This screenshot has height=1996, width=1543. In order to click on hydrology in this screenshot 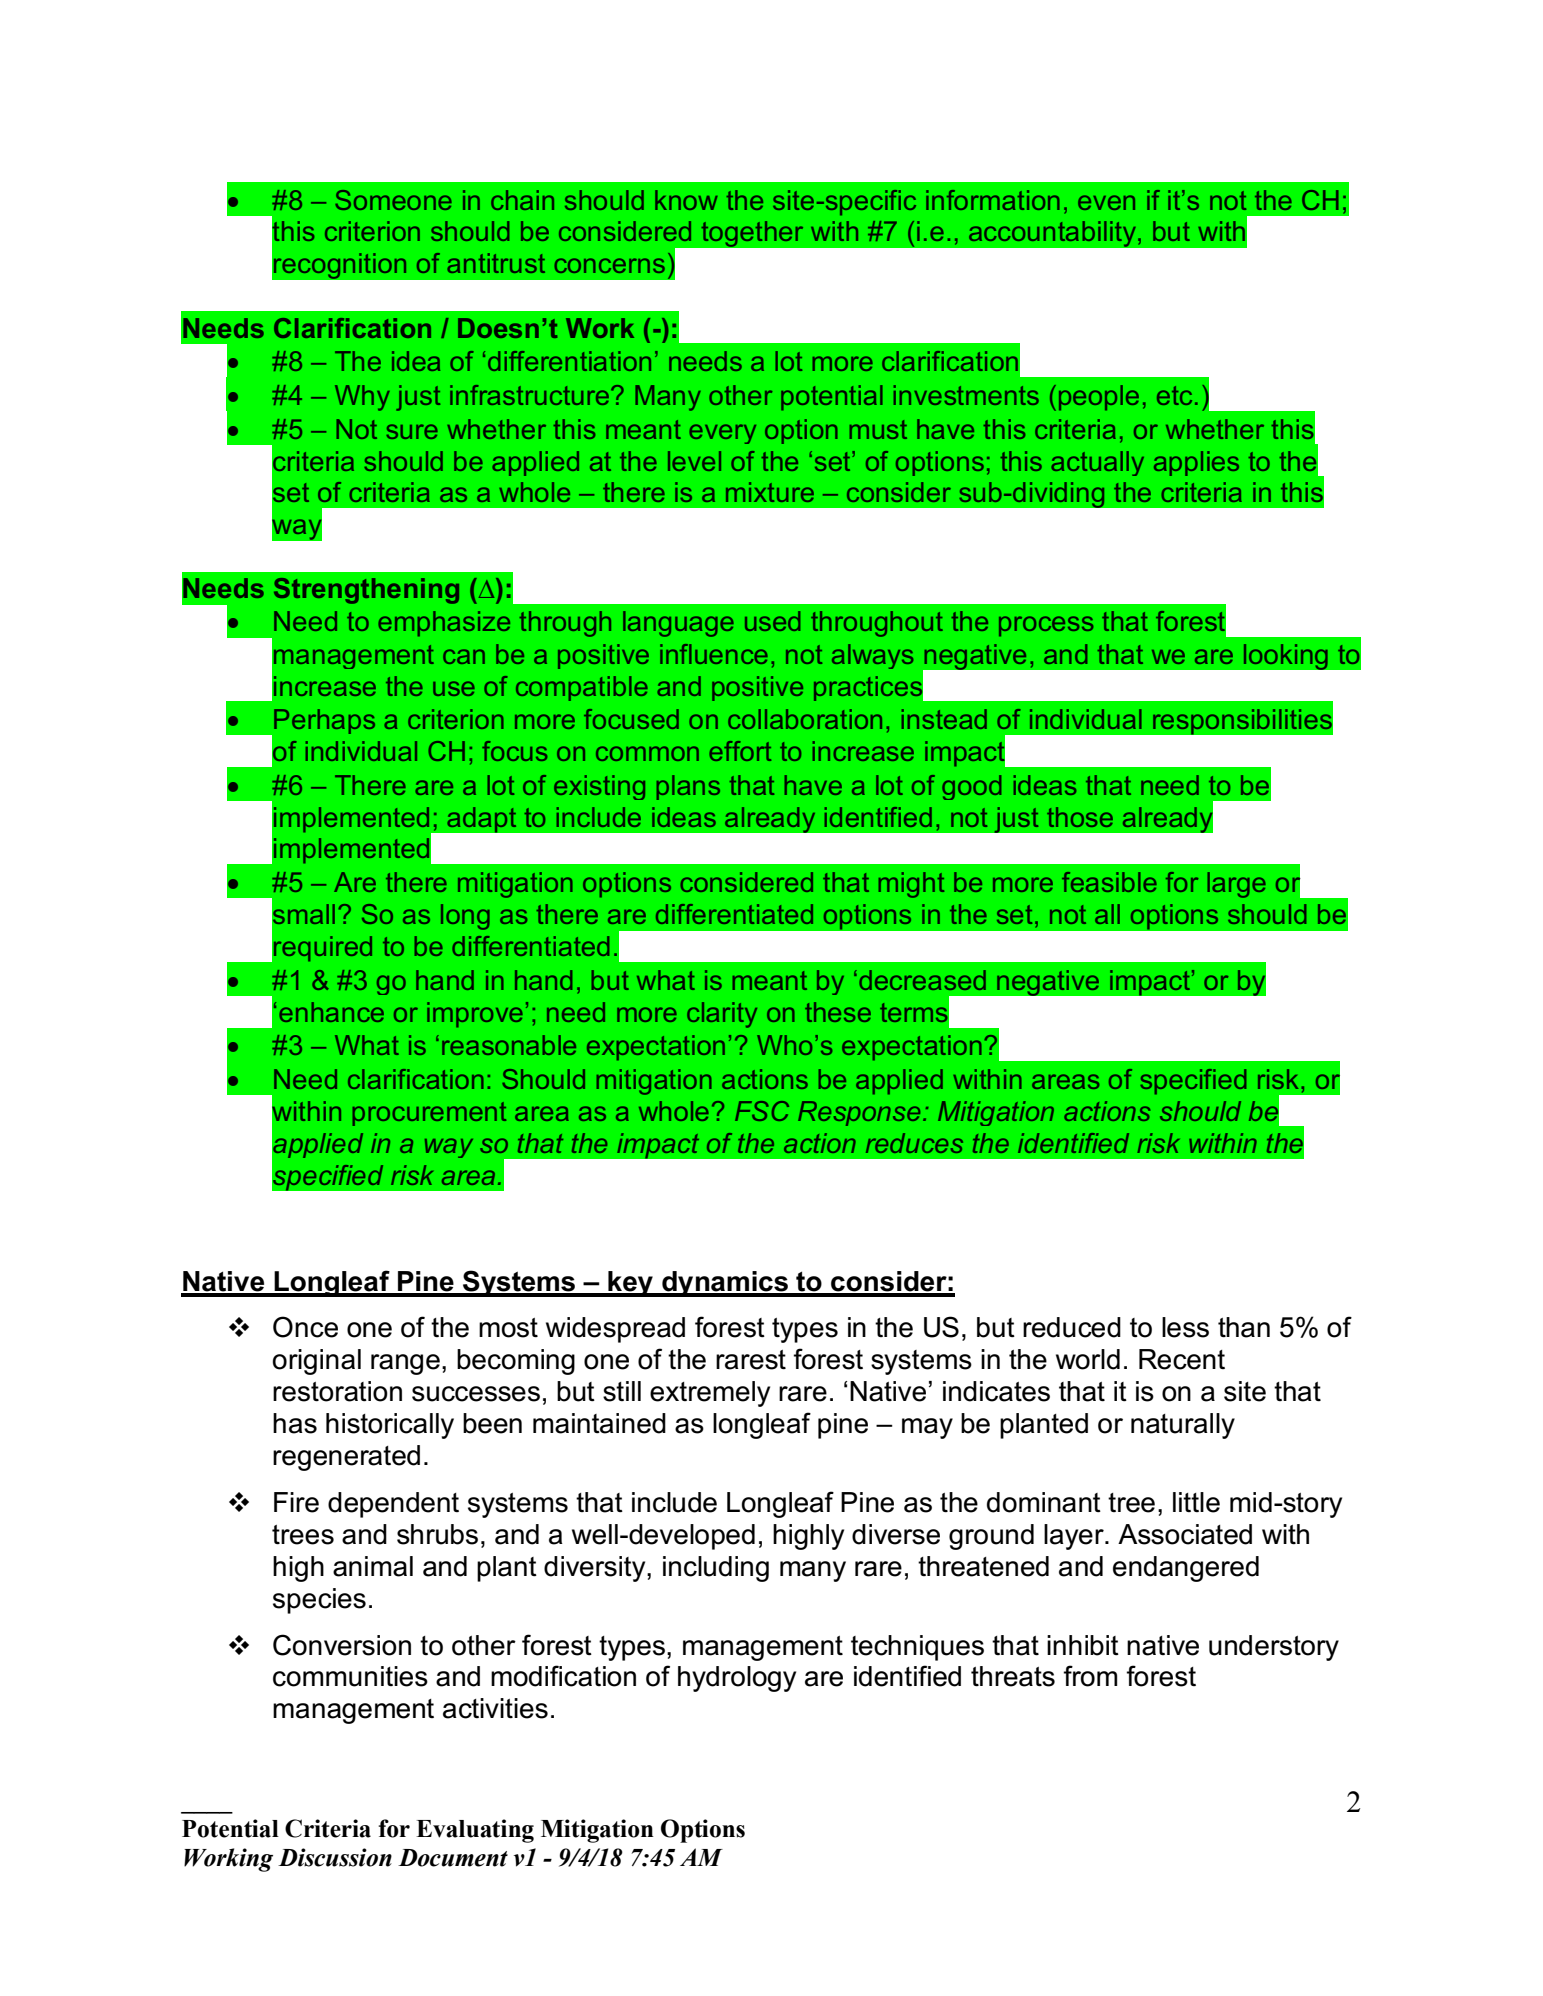, I will do `click(737, 1679)`.
